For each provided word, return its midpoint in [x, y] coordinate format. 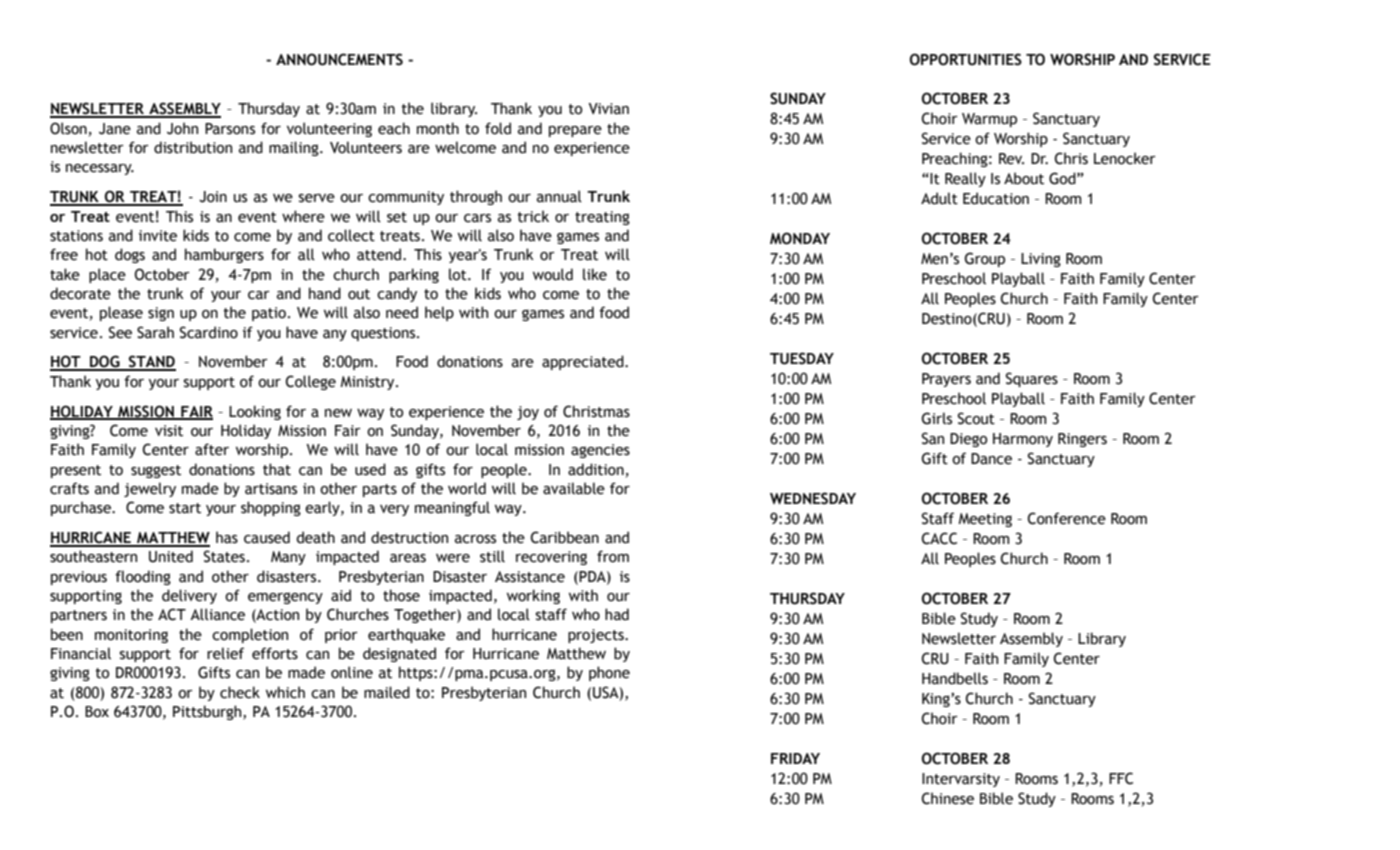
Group [985, 259]
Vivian [609, 109]
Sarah [155, 332]
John [182, 128]
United [171, 556]
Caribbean [565, 537]
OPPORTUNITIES [966, 59]
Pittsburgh [208, 712]
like [595, 274]
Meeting [985, 520]
